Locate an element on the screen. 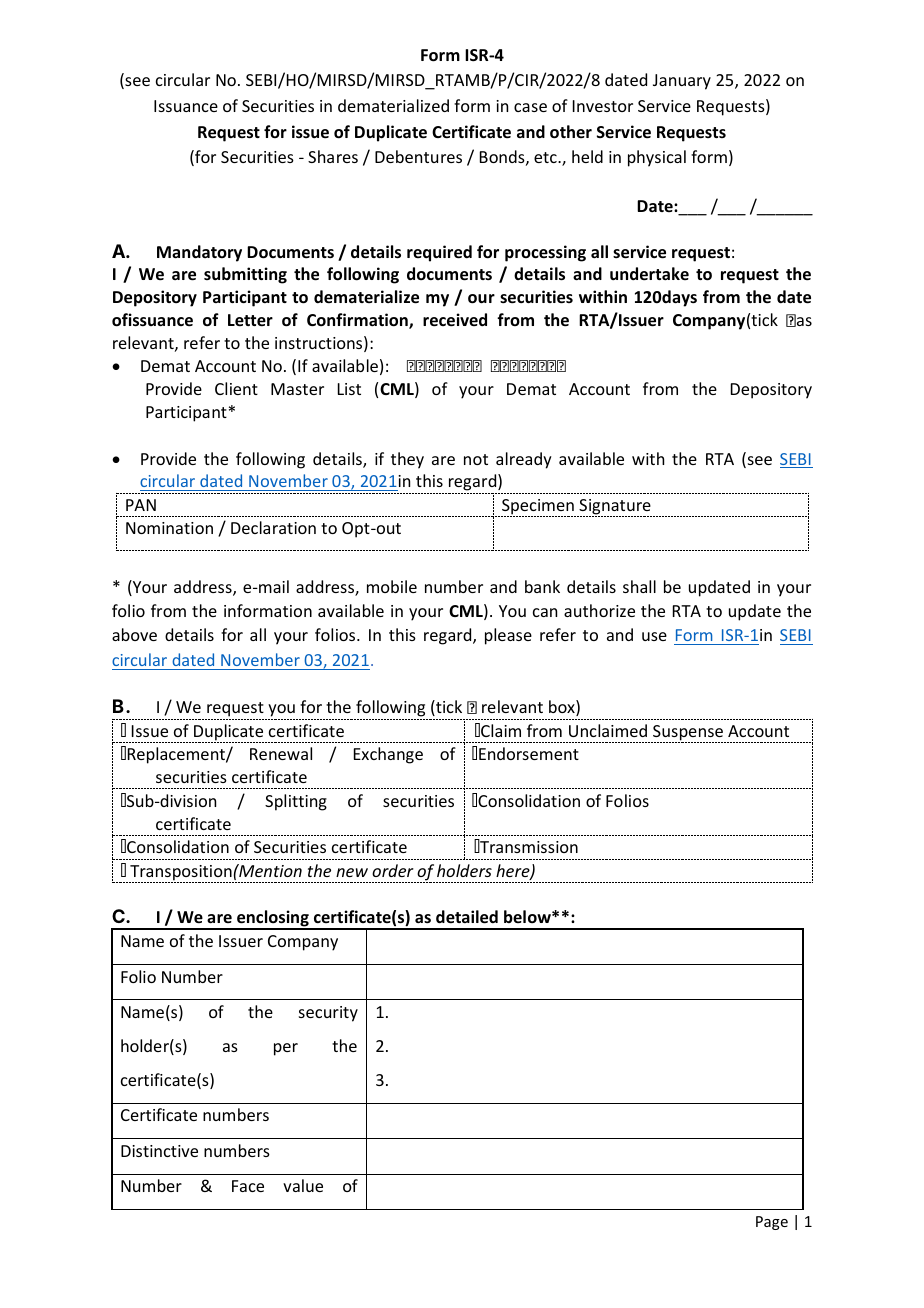 The height and width of the screenshot is (1308, 924). Page is located at coordinates (772, 1223).
